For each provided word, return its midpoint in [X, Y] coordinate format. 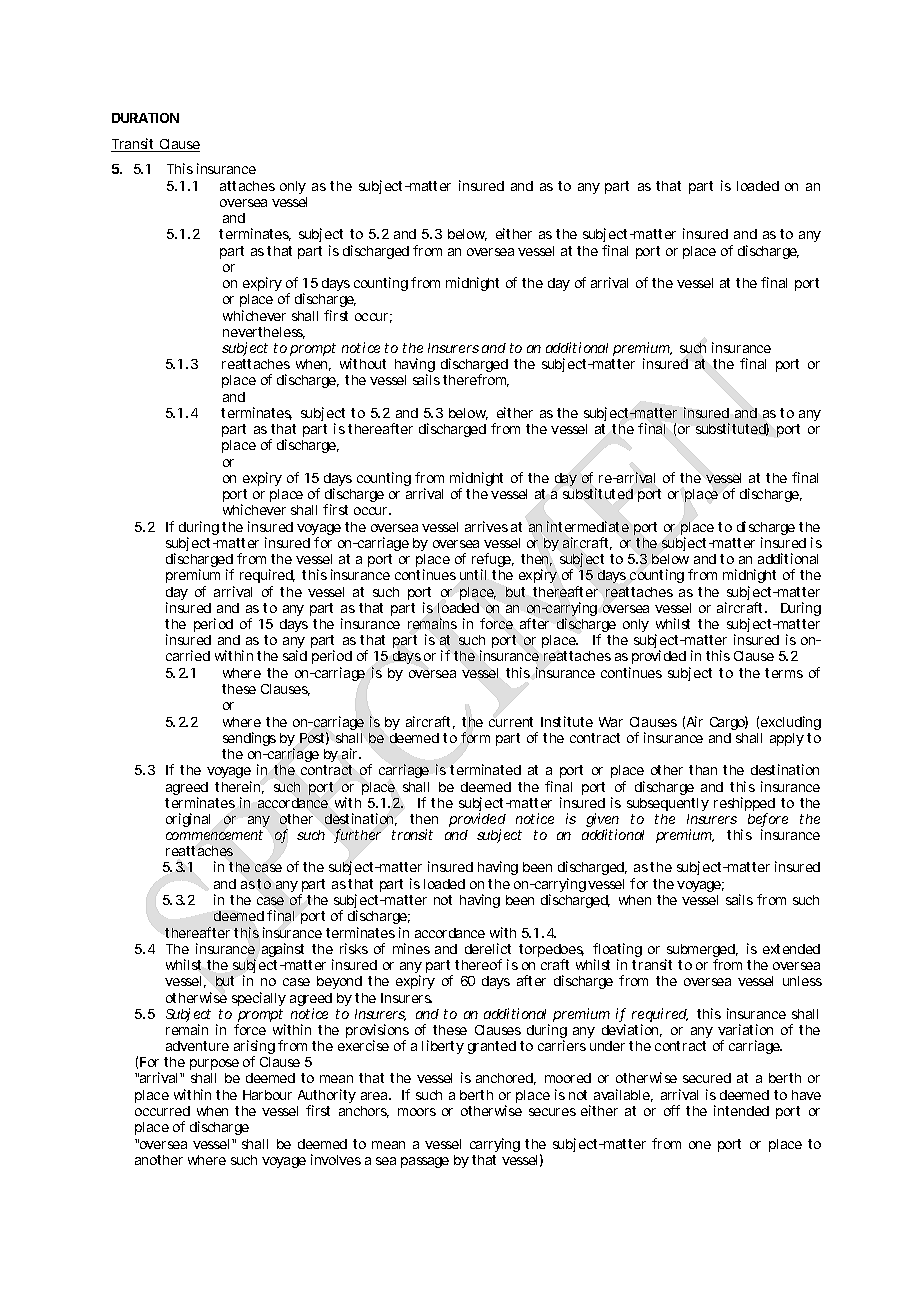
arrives [486, 526]
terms [784, 673]
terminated [485, 769]
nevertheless [264, 333]
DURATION [145, 118]
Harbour [267, 1095]
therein [239, 787]
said [295, 655]
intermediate [588, 526]
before [768, 820]
